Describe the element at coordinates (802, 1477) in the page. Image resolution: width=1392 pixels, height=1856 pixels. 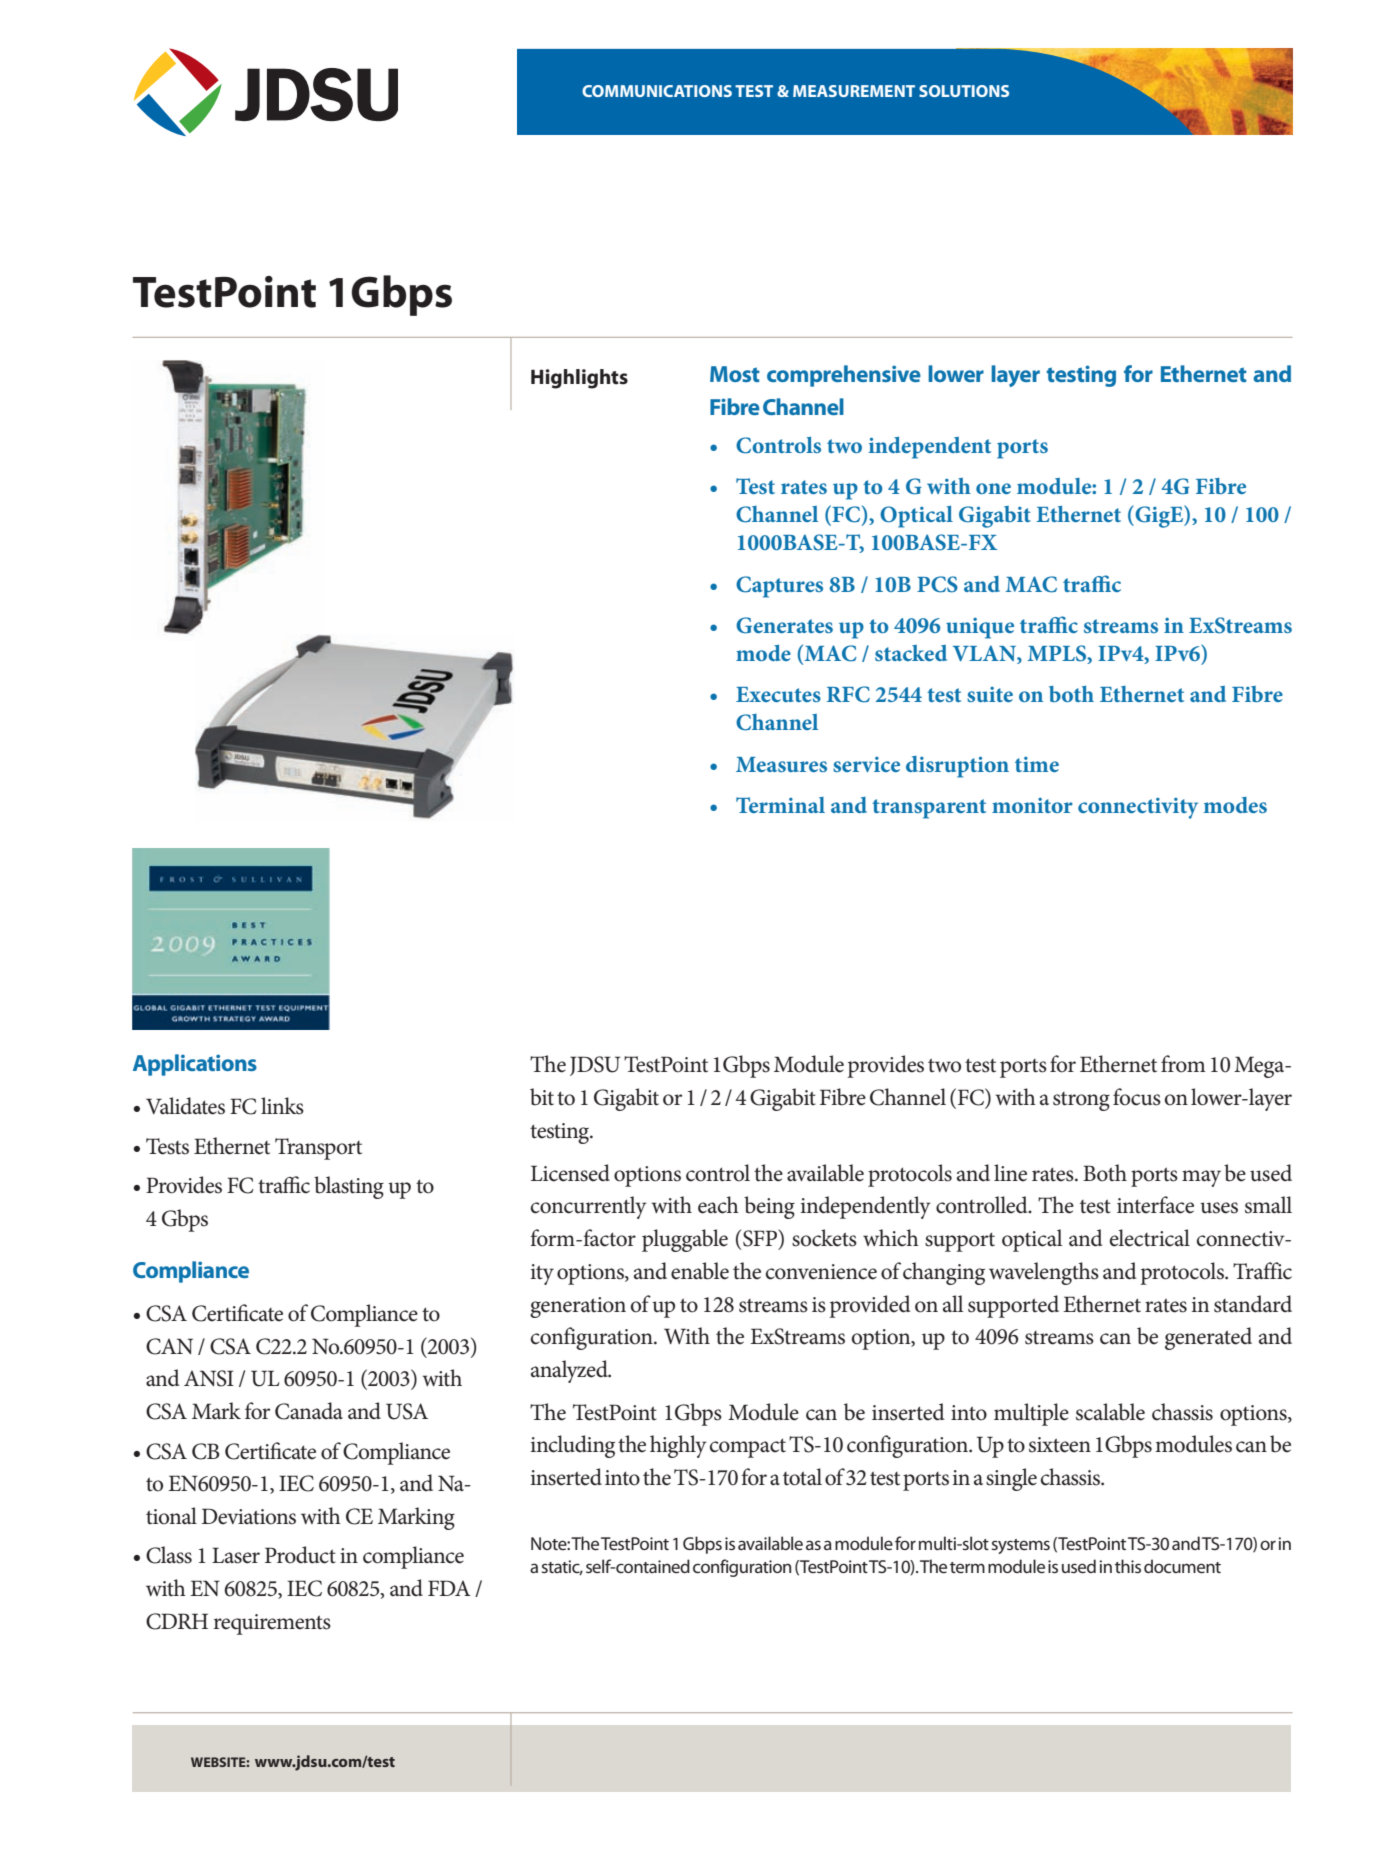
I see `total` at that location.
